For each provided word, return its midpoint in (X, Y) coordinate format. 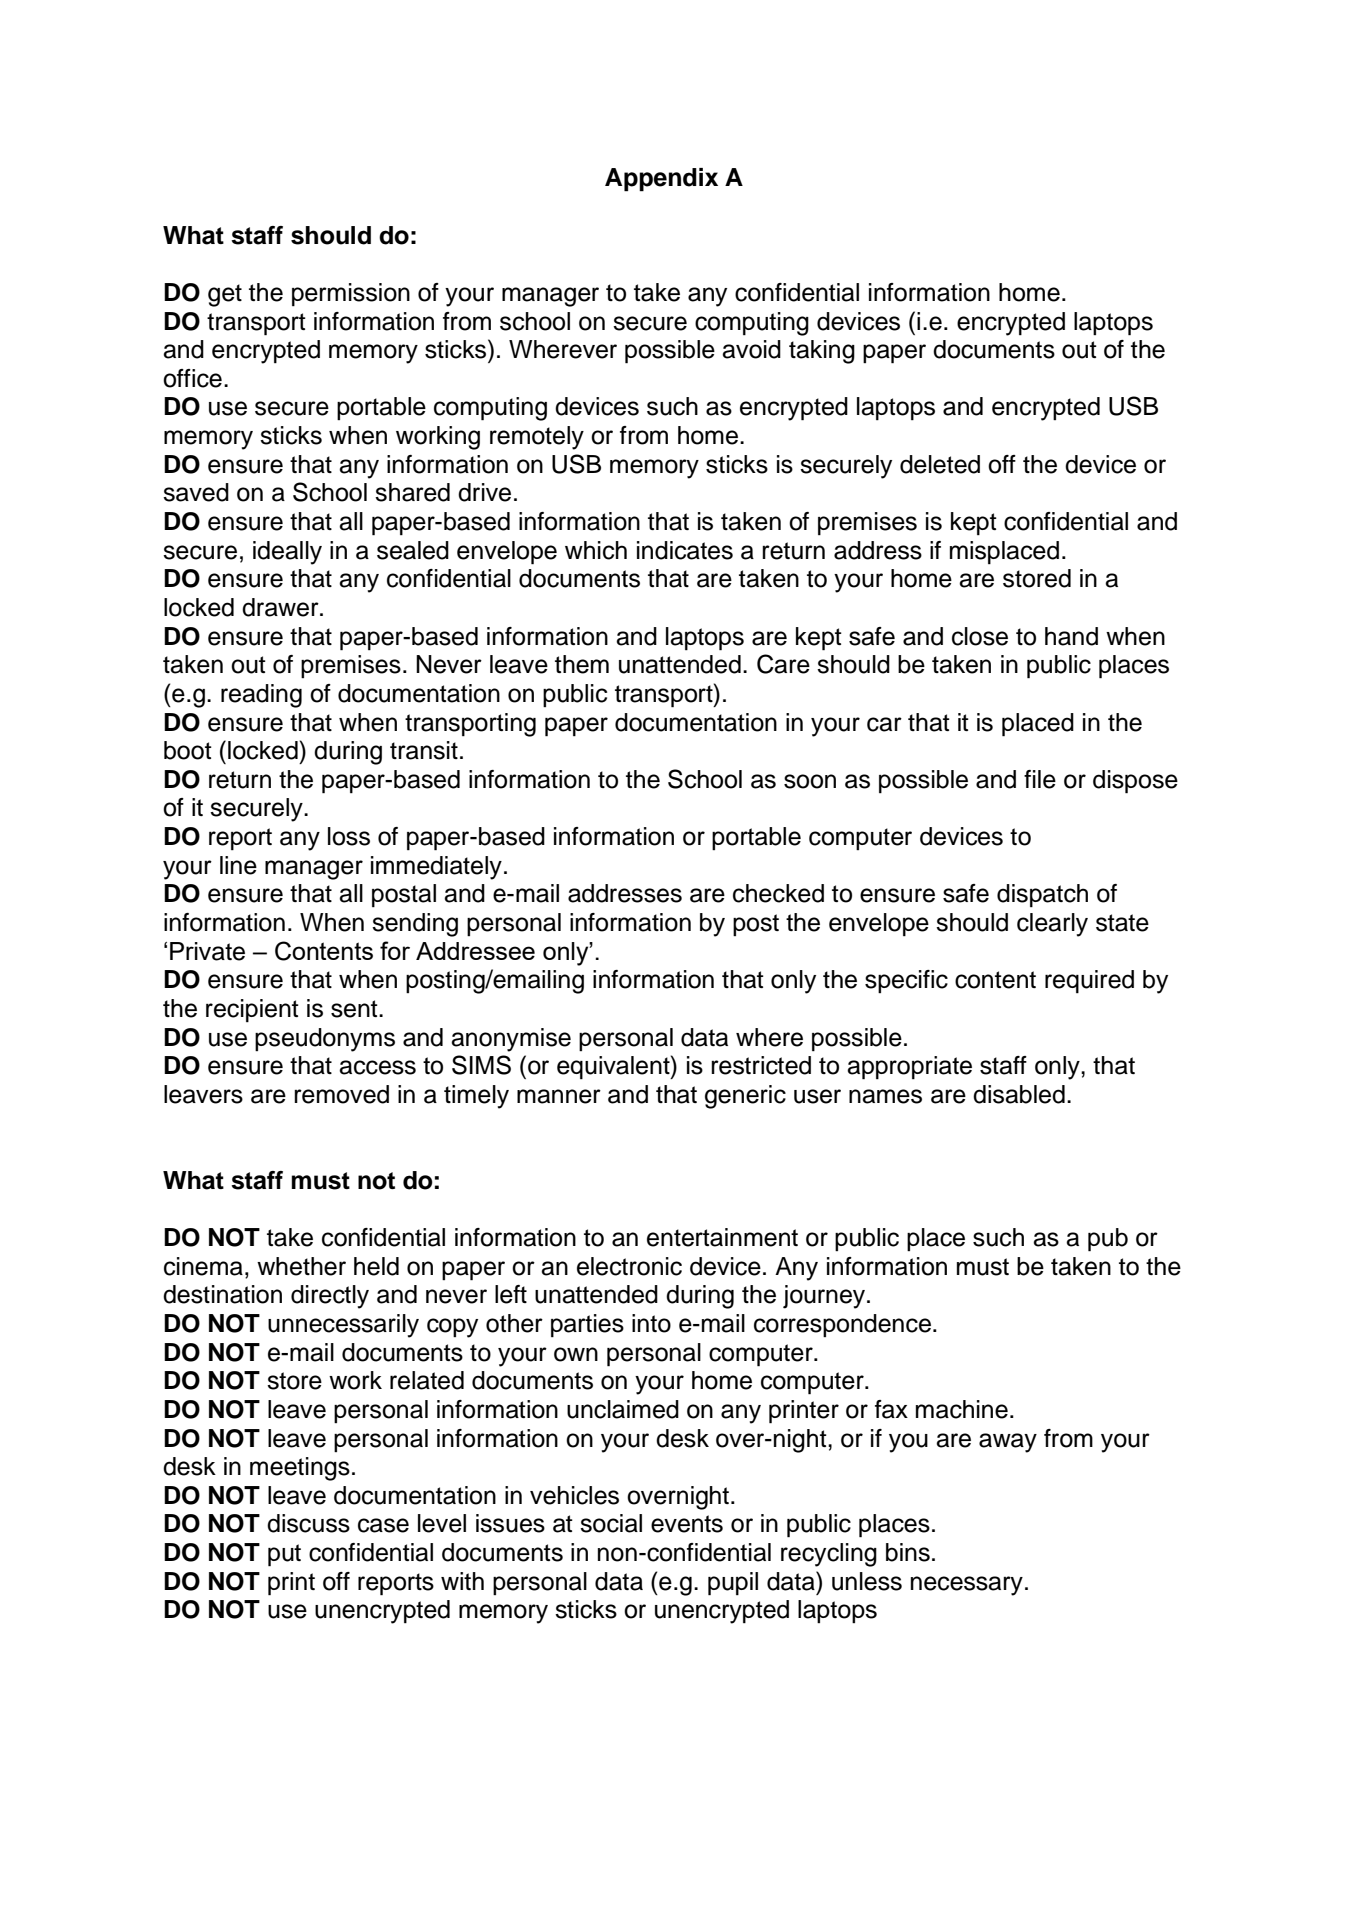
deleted (940, 464)
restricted (761, 1065)
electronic (629, 1266)
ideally (287, 553)
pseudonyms (325, 1040)
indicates (685, 550)
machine (962, 1409)
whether (301, 1266)
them (582, 664)
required (1089, 982)
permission (351, 295)
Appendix (661, 180)
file (1040, 779)
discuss (308, 1523)
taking (822, 352)
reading (261, 696)
